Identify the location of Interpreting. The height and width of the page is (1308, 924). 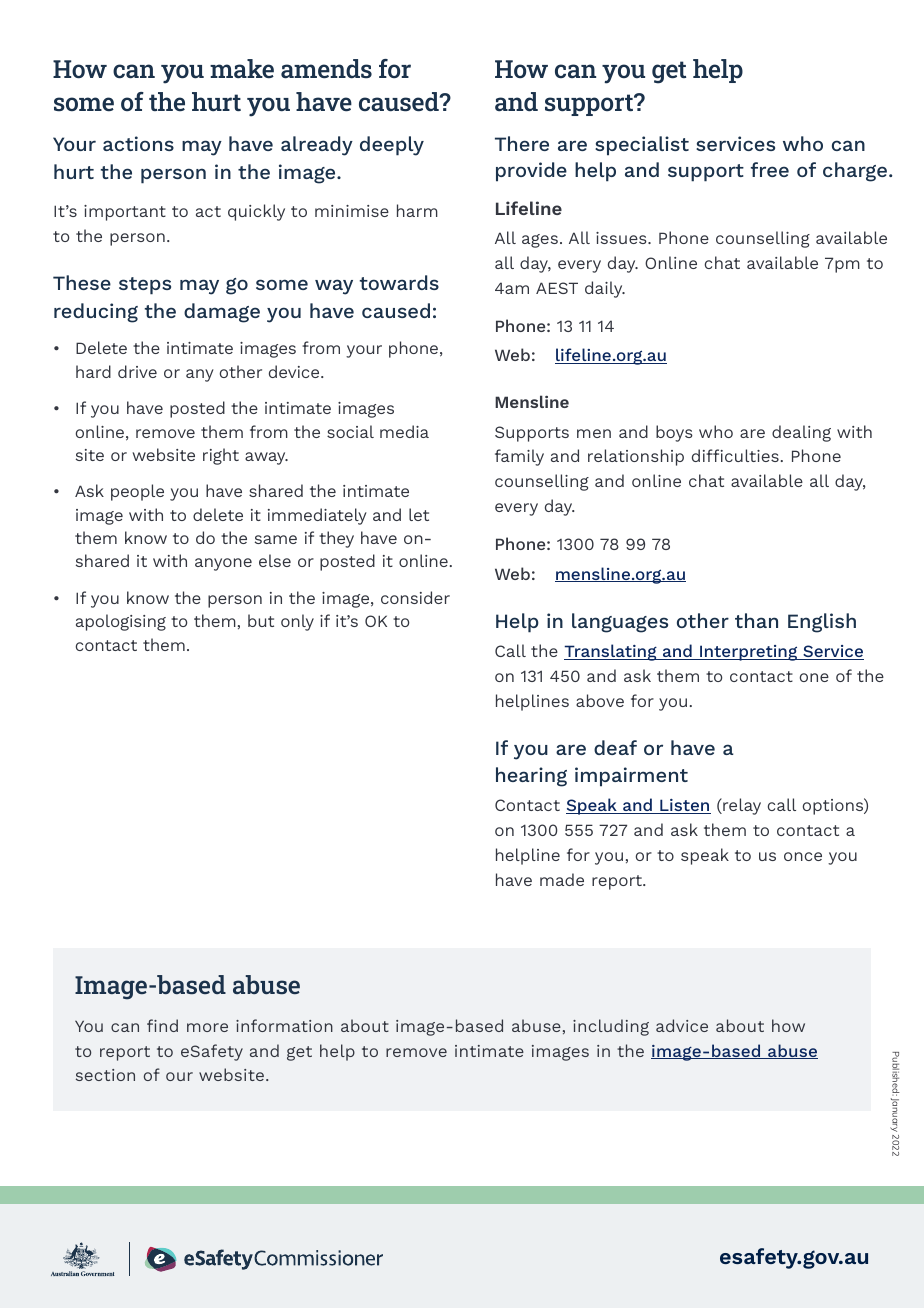
(749, 653).
